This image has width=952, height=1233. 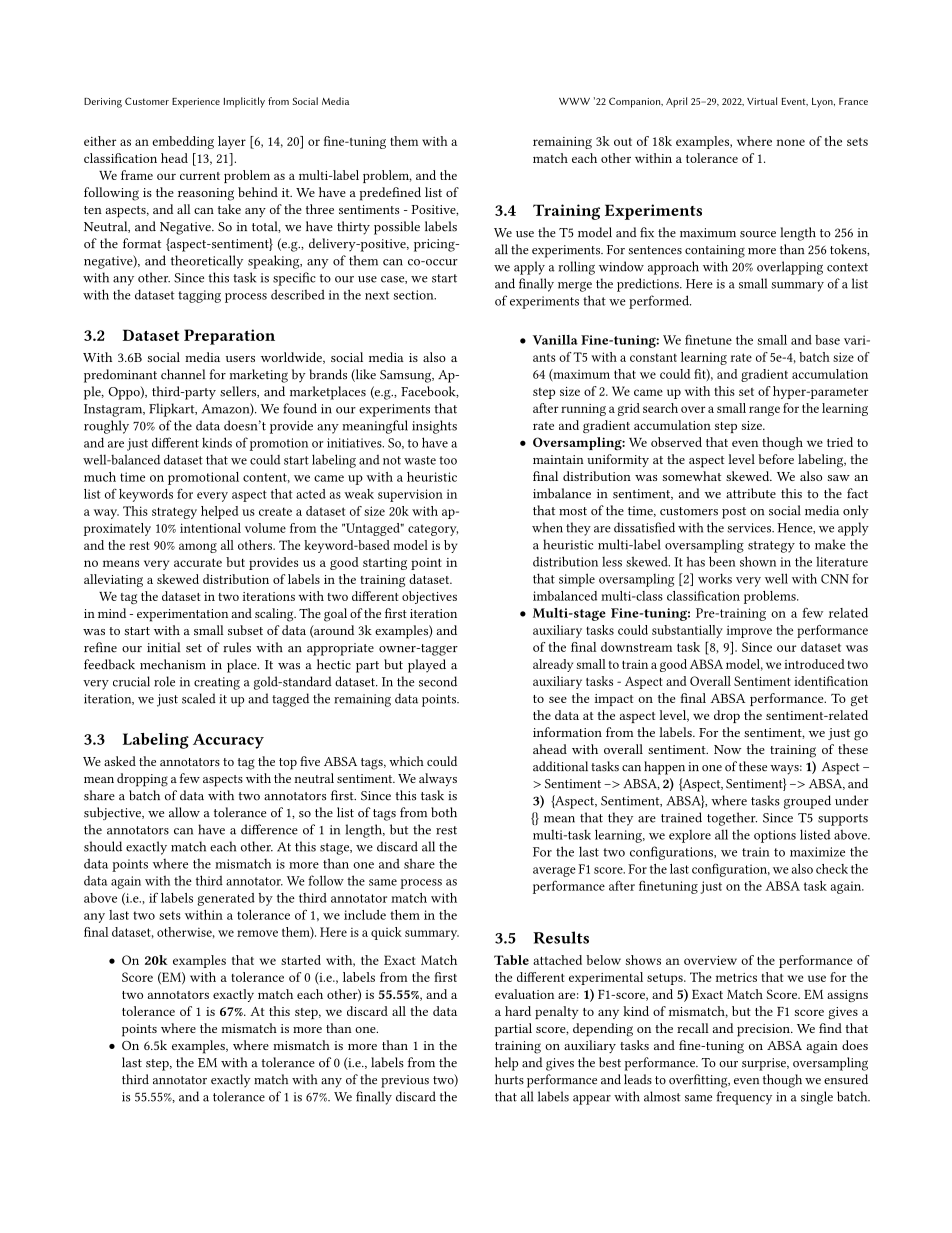 I want to click on before, so click(x=776, y=459).
